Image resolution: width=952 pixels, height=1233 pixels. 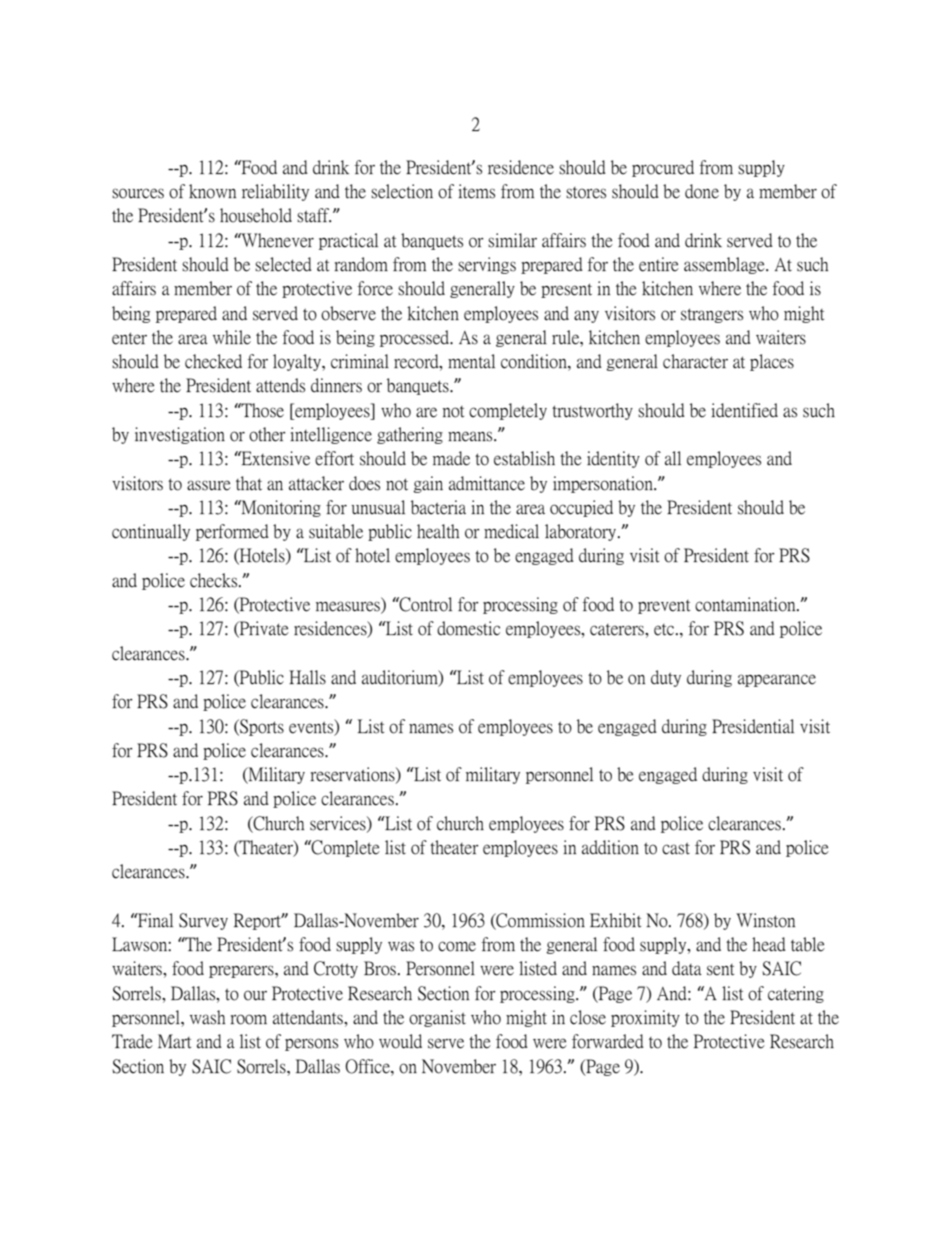 What do you see at coordinates (207, 1017) in the screenshot?
I see `wash` at bounding box center [207, 1017].
